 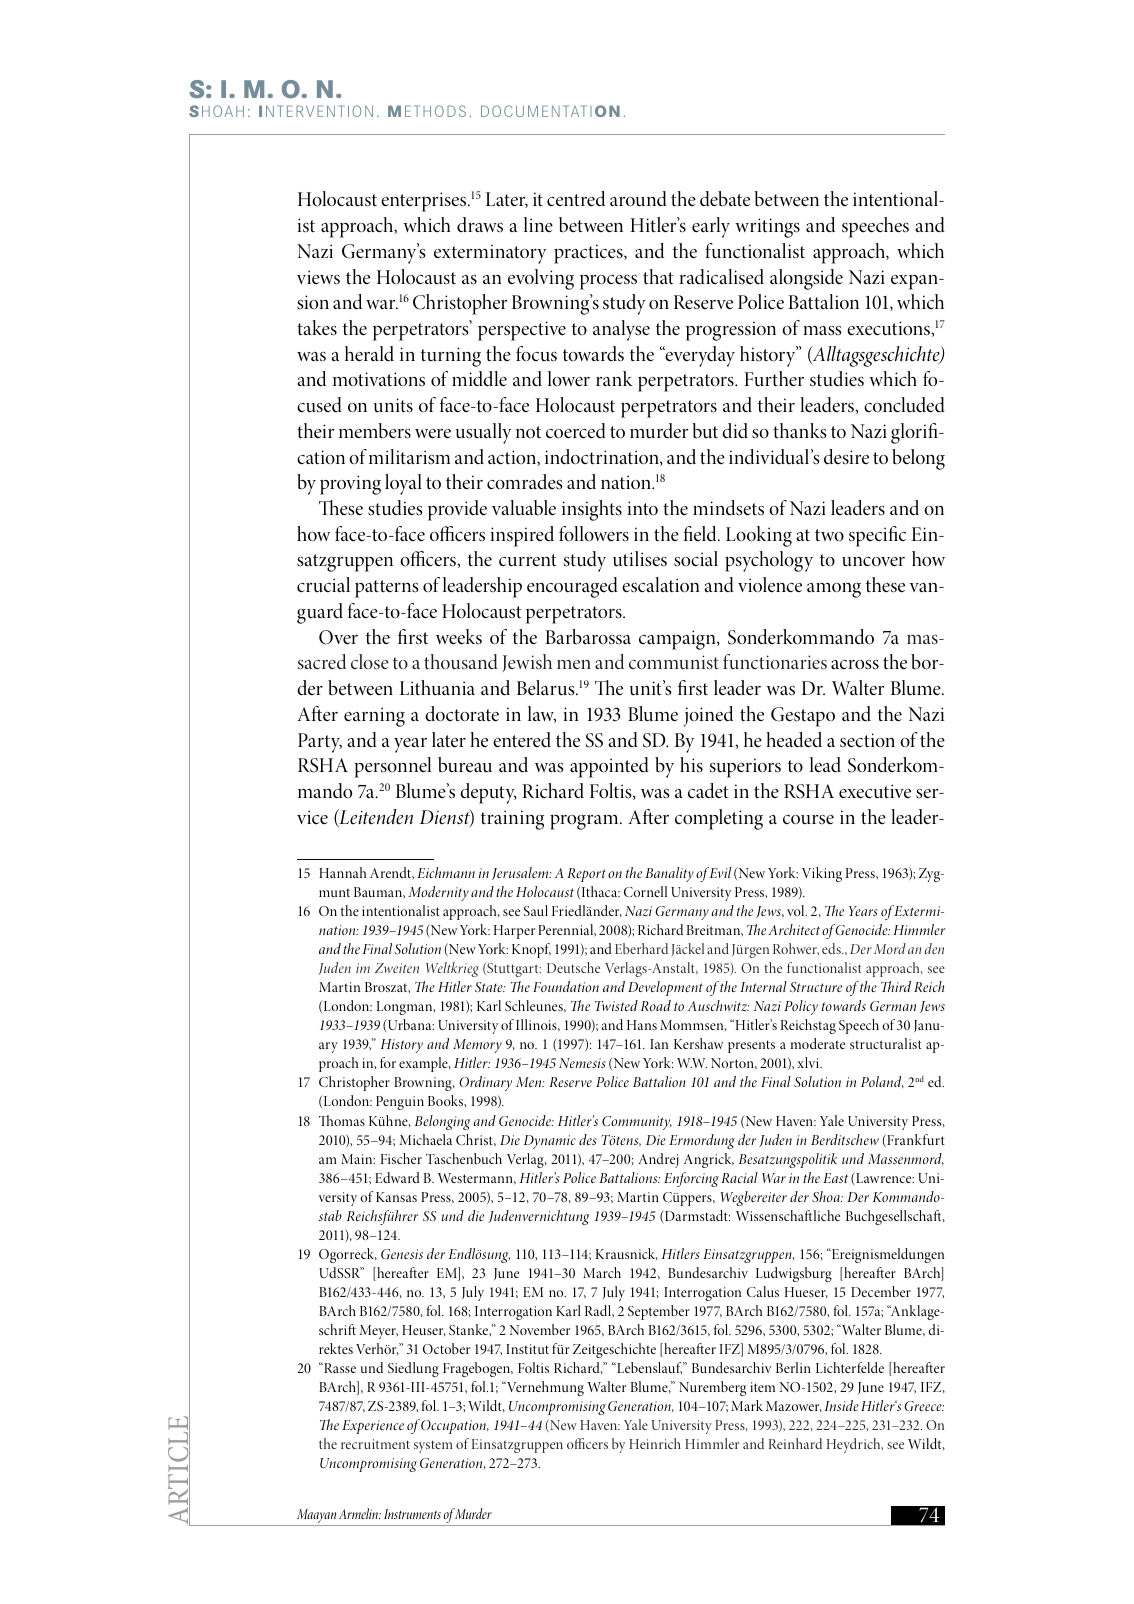 What do you see at coordinates (424, 1064) in the image?
I see `example` at bounding box center [424, 1064].
